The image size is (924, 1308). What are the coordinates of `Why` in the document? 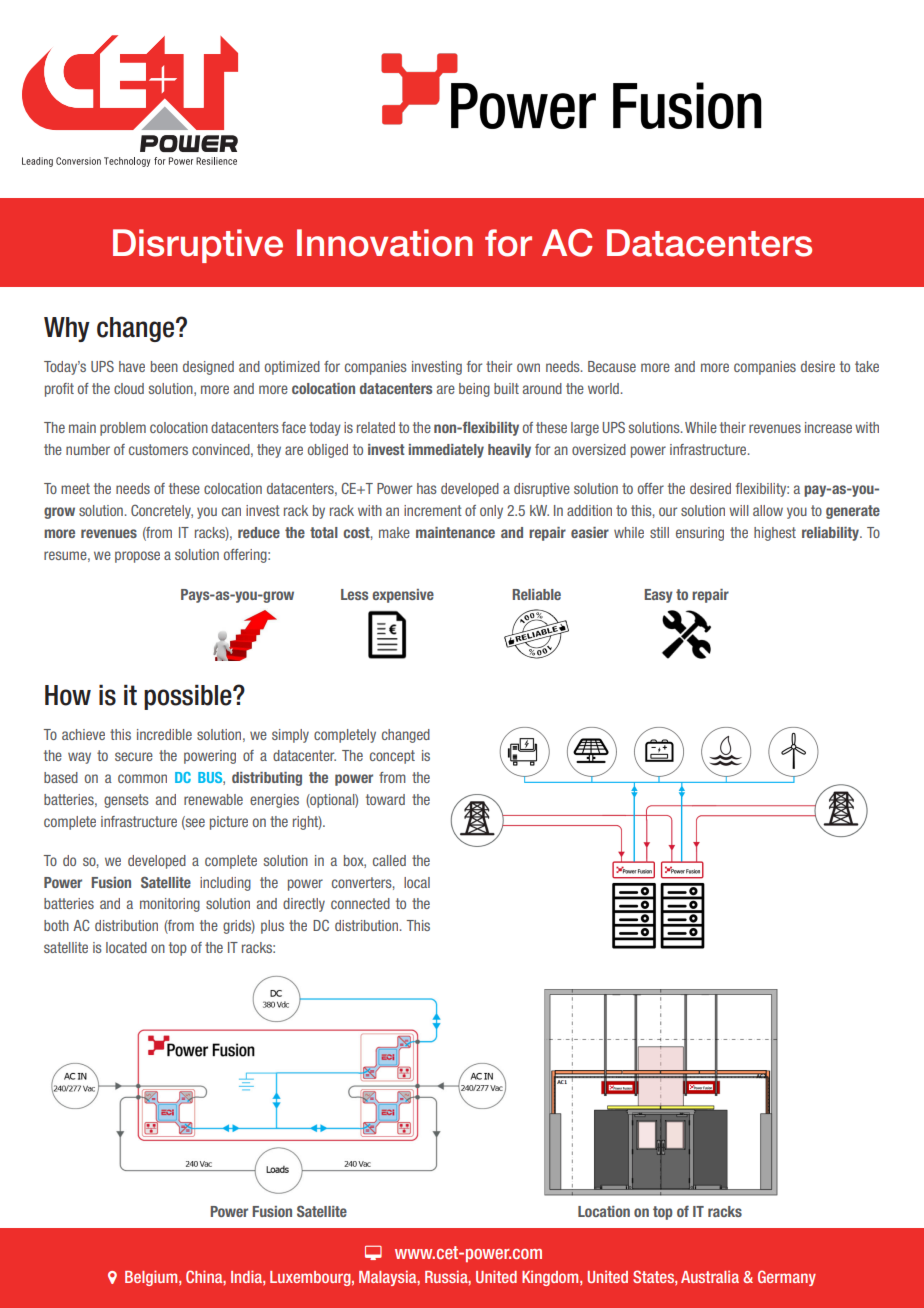 It's located at (67, 329).
